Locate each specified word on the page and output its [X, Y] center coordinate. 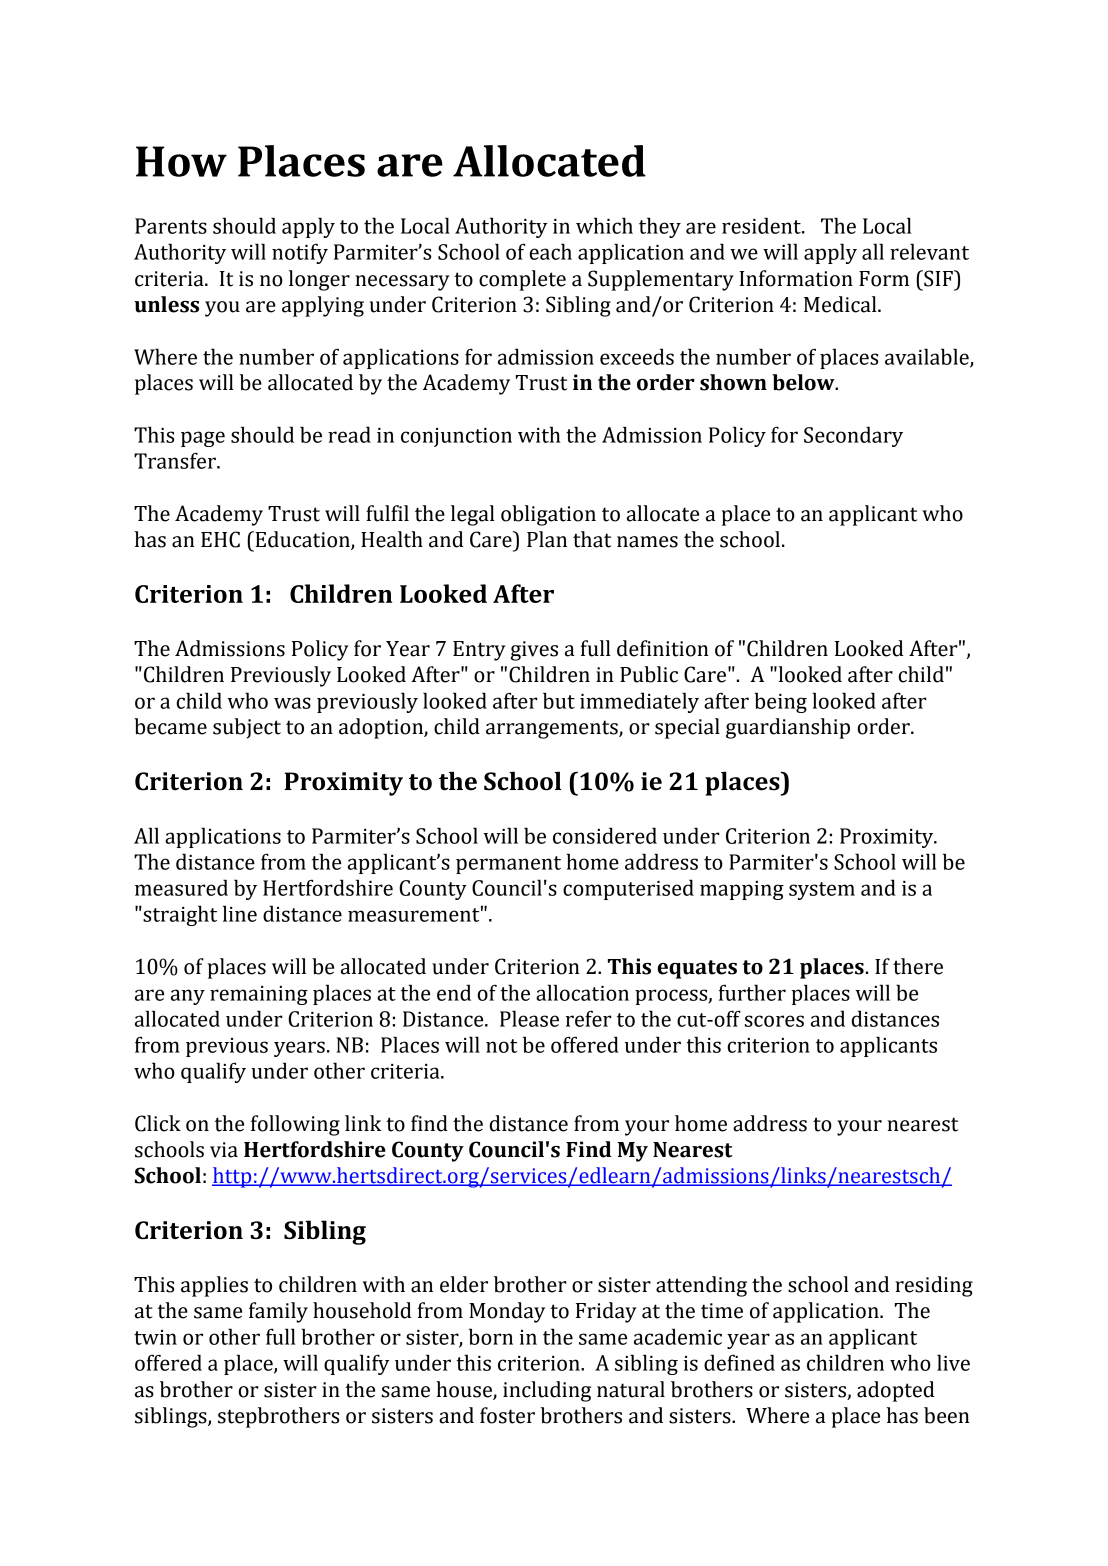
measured [181, 887]
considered [605, 835]
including [547, 1391]
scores [774, 1021]
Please [529, 1018]
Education [302, 540]
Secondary [853, 436]
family [278, 1312]
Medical [841, 304]
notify [300, 253]
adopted [896, 1391]
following [295, 1125]
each [550, 251]
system [822, 891]
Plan [547, 539]
